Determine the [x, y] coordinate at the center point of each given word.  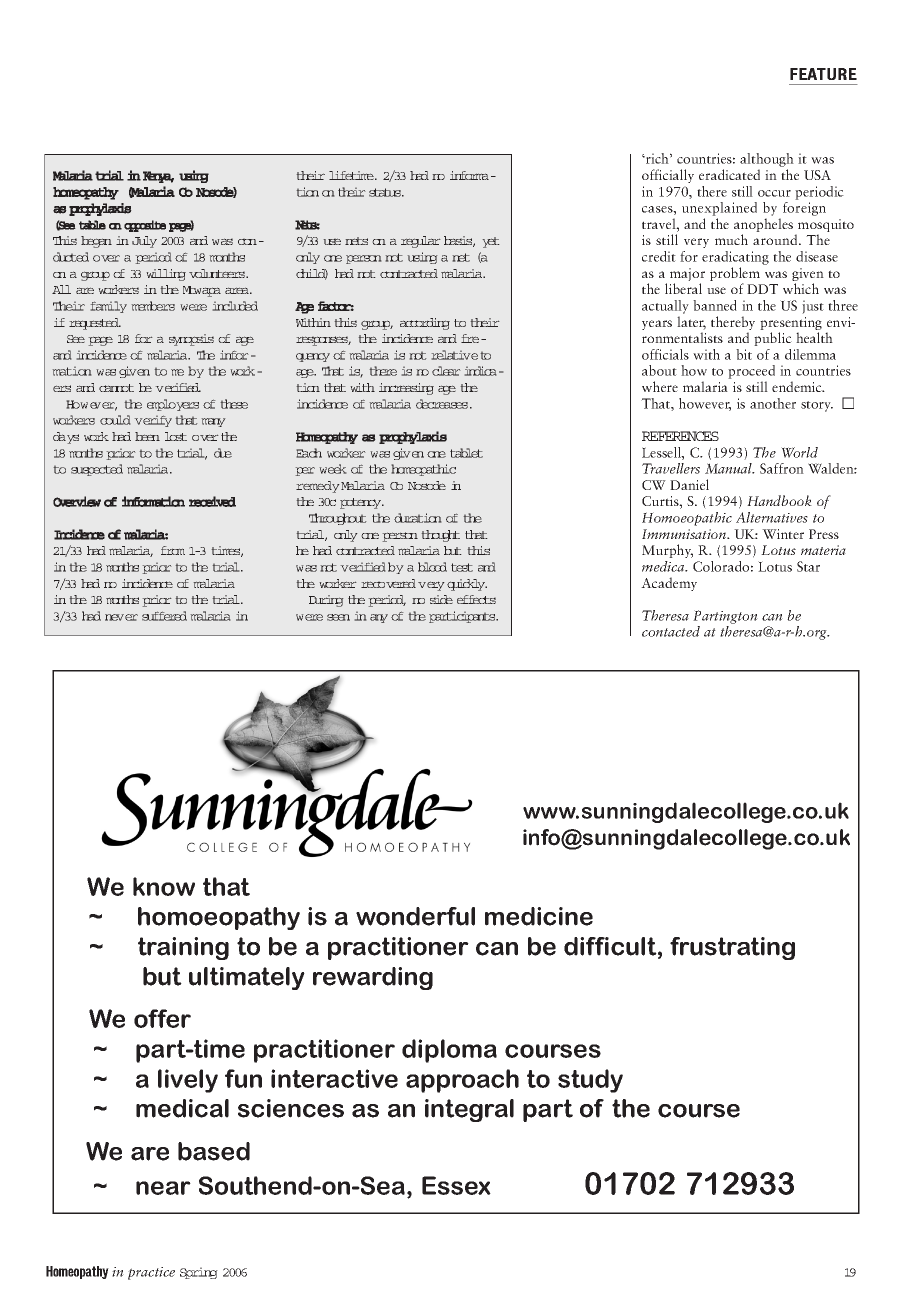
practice [151, 1273]
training [183, 948]
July [144, 242]
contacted [671, 631]
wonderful [415, 916]
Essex [456, 1185]
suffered [164, 616]
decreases [443, 404]
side [441, 599]
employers [173, 405]
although [767, 161]
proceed [751, 373]
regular [421, 242]
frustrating [732, 948]
